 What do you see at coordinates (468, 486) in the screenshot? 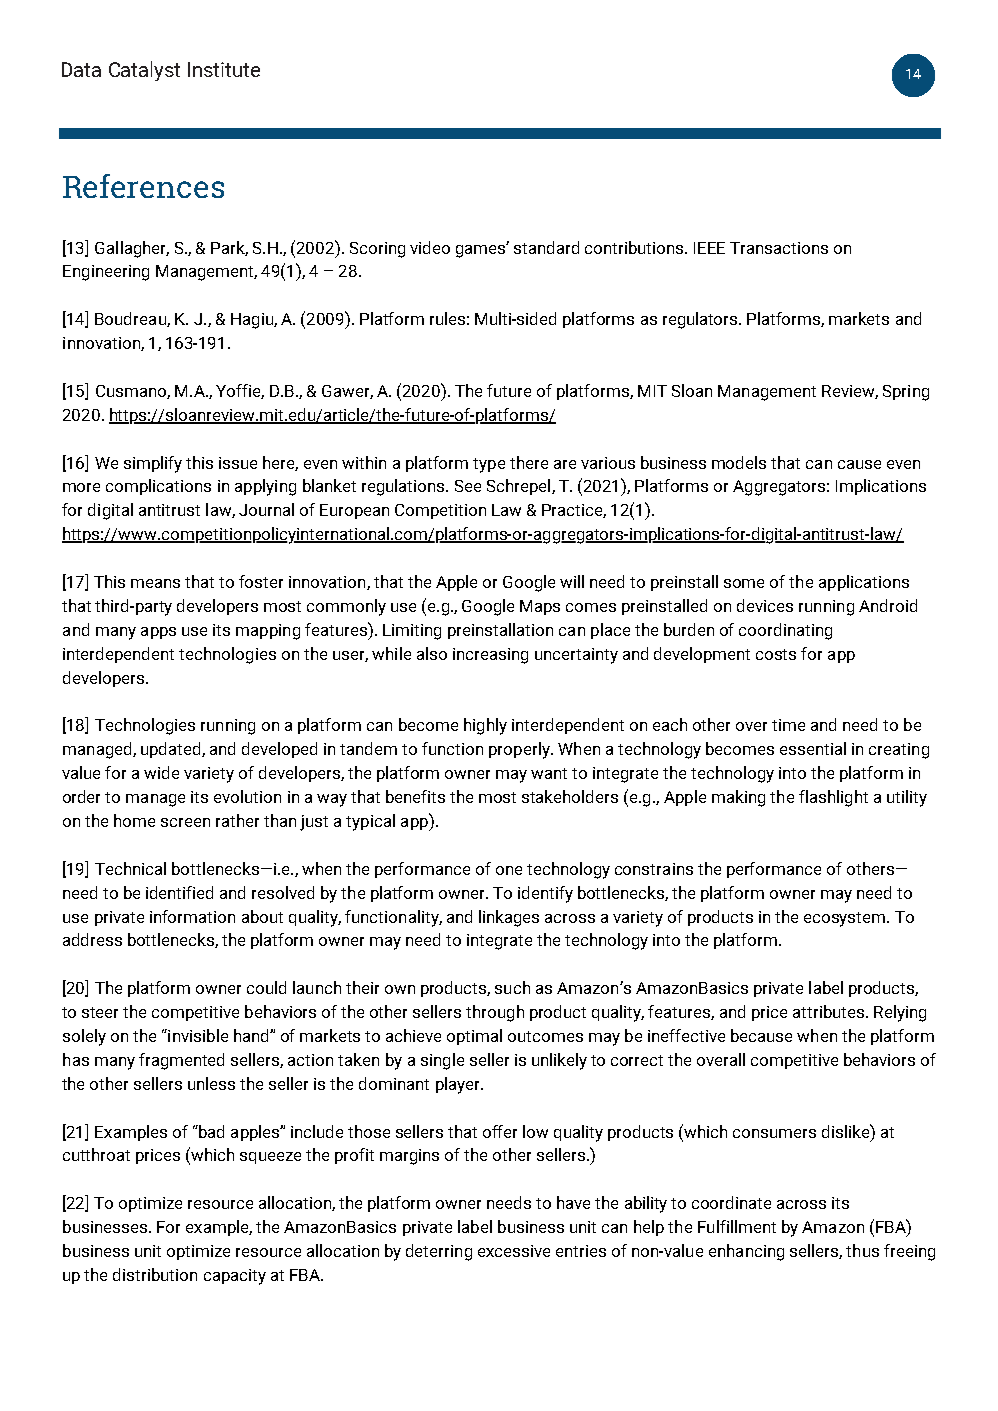
I see `See` at bounding box center [468, 486].
